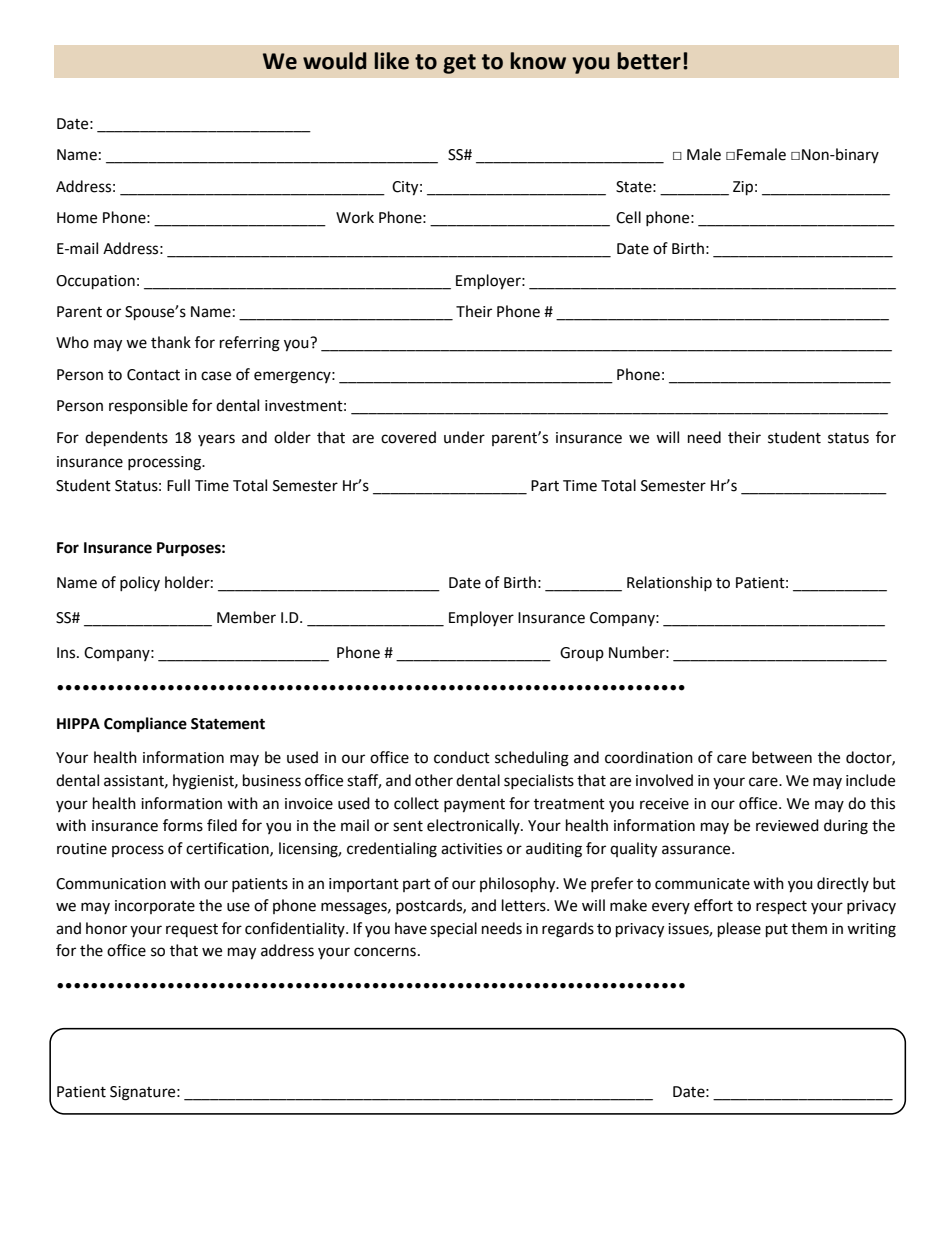  I want to click on request, so click(192, 930).
